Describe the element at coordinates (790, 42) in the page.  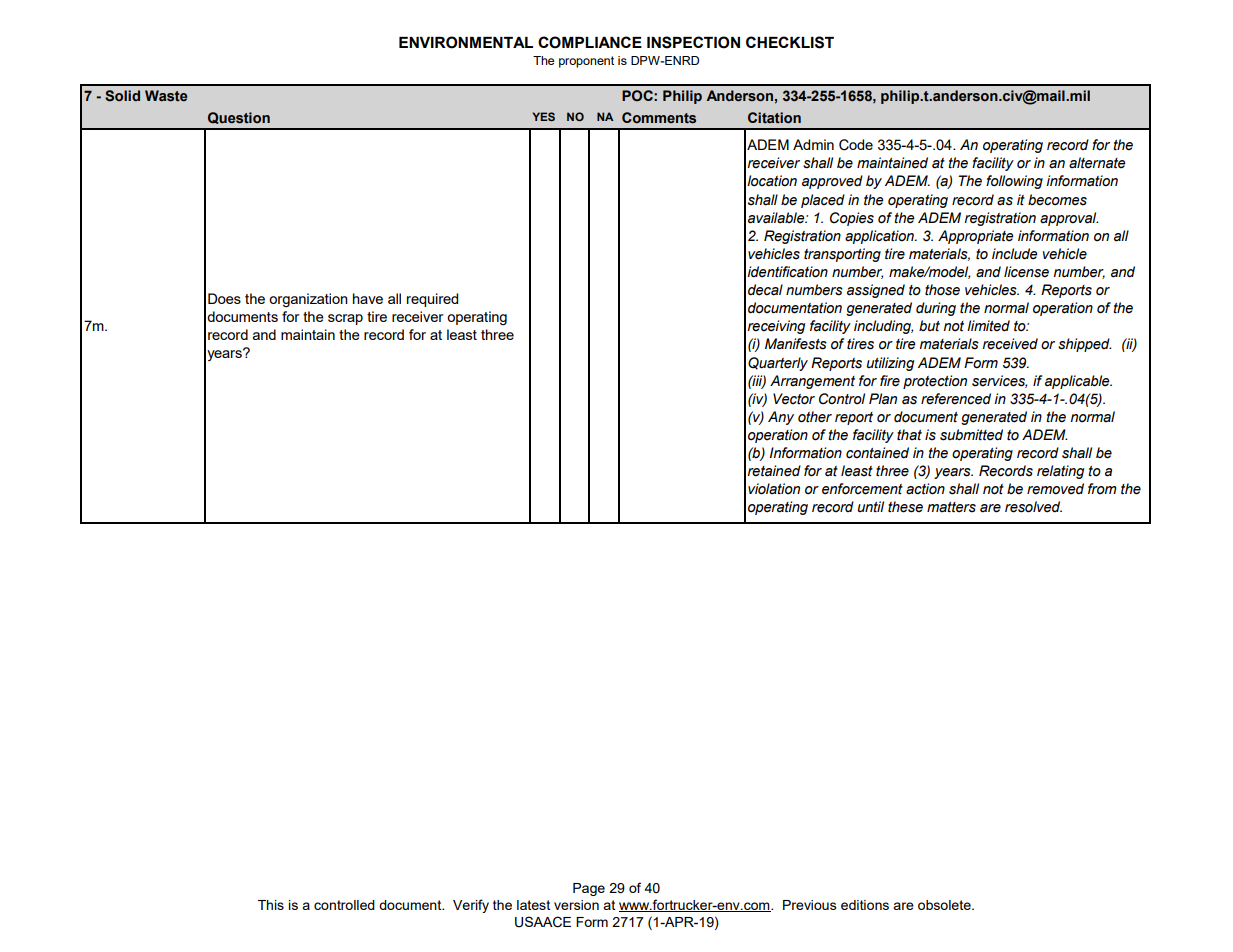
I see `CHECKLIST` at that location.
